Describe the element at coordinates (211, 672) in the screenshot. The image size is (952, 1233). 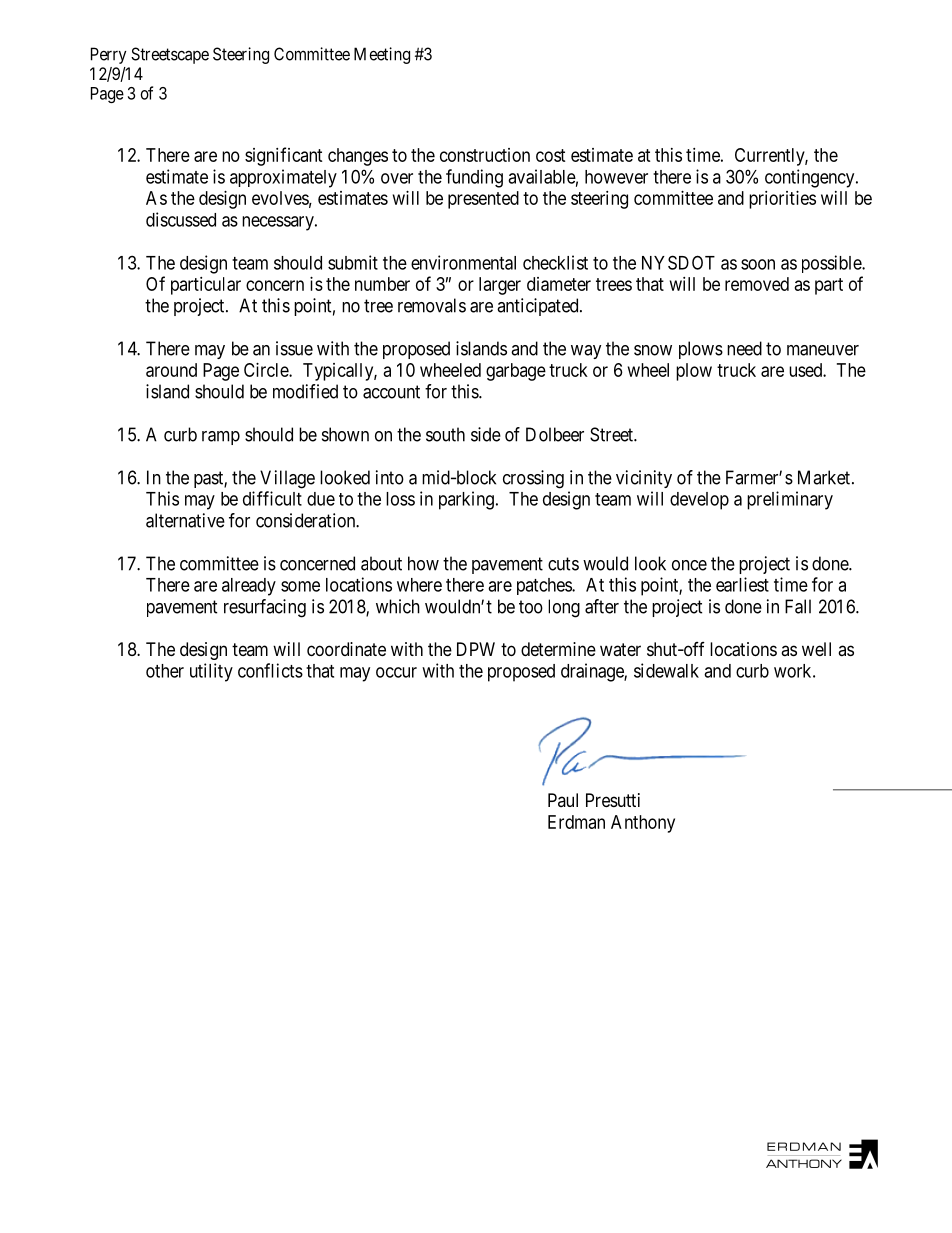
I see `utility` at that location.
